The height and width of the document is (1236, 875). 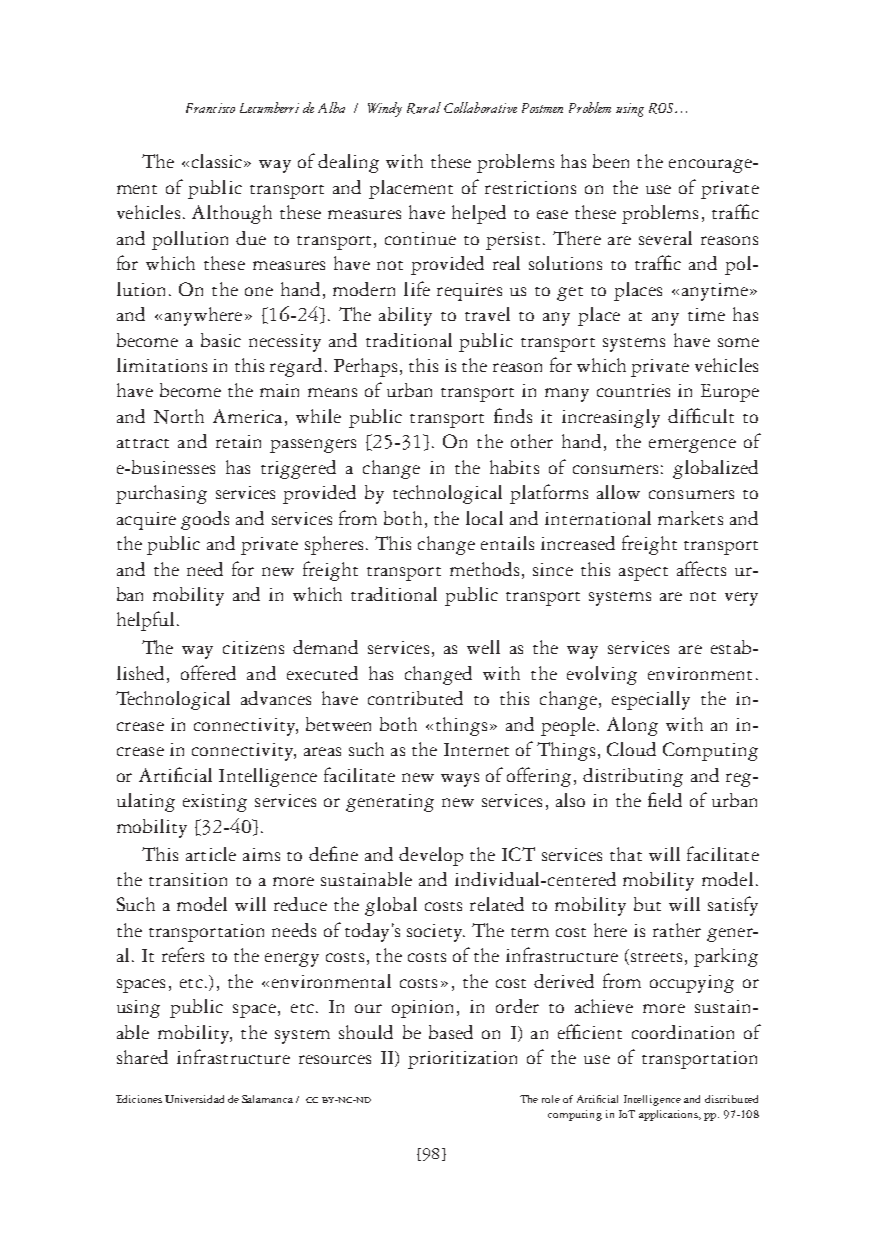 What do you see at coordinates (662, 108) in the document?
I see `ROS` at bounding box center [662, 108].
